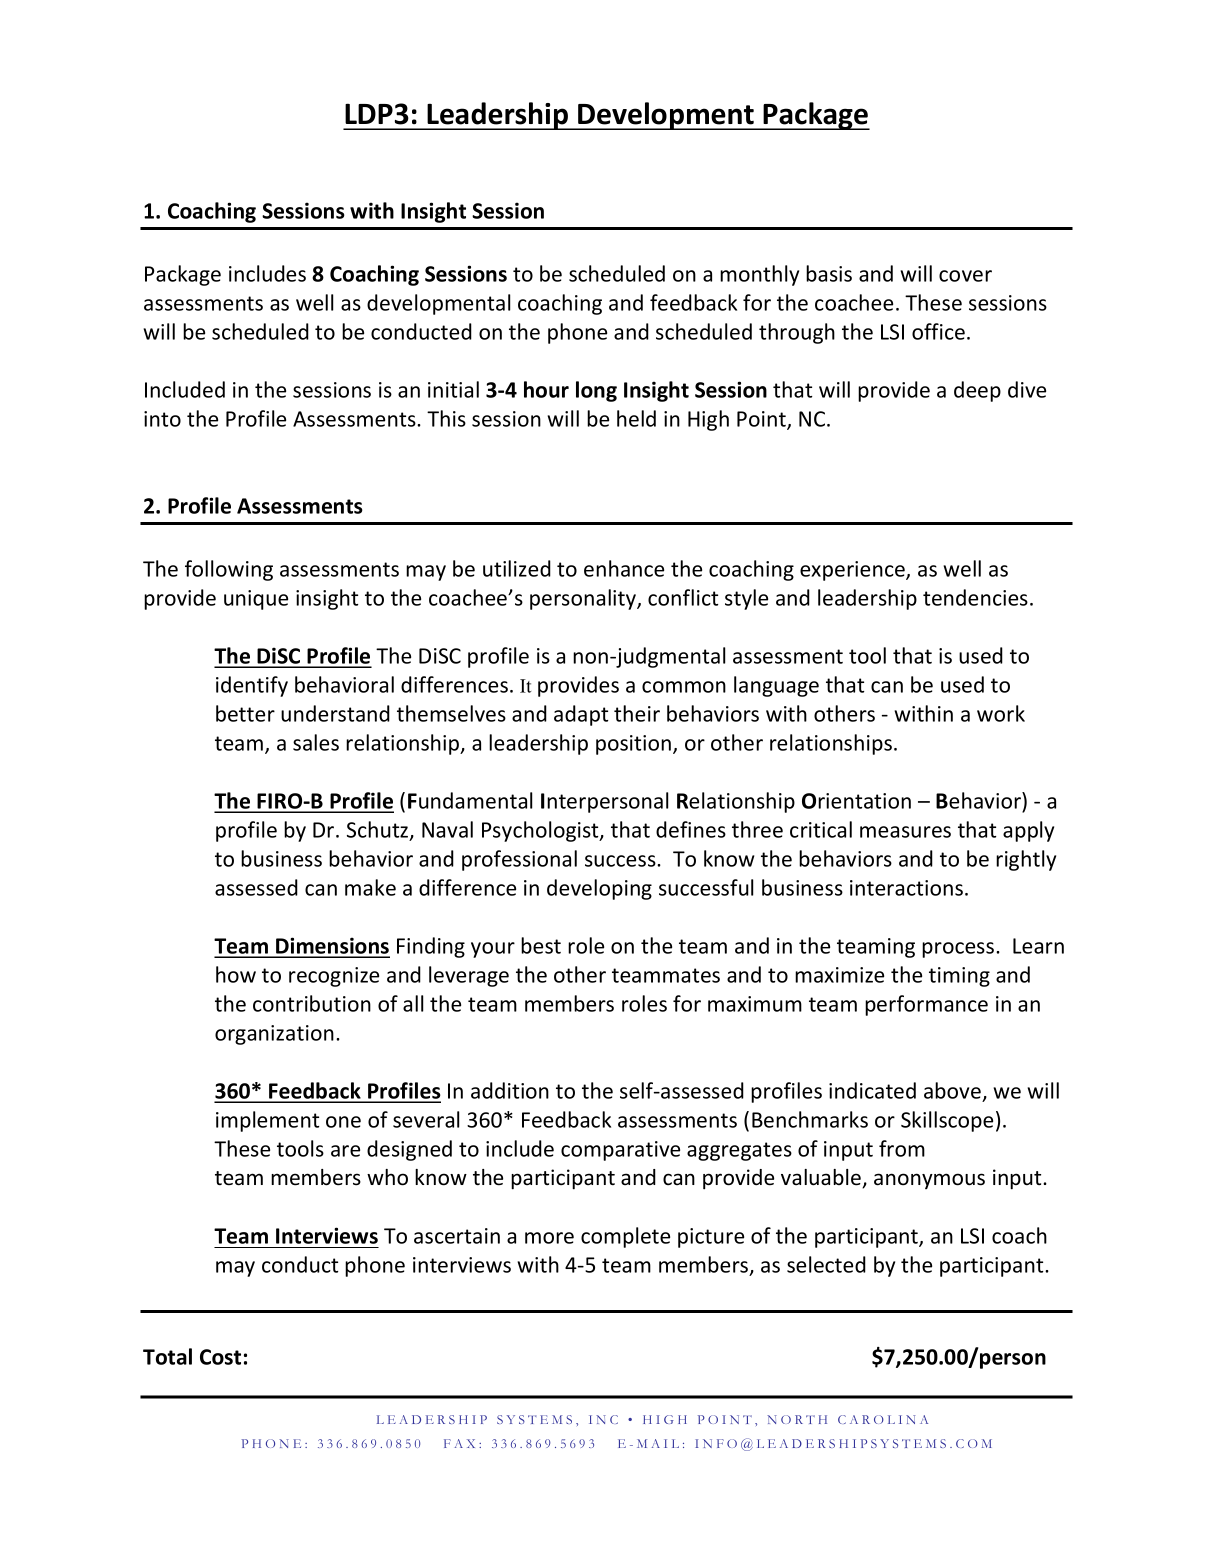 The width and height of the screenshot is (1211, 1568). I want to click on from, so click(902, 1148).
